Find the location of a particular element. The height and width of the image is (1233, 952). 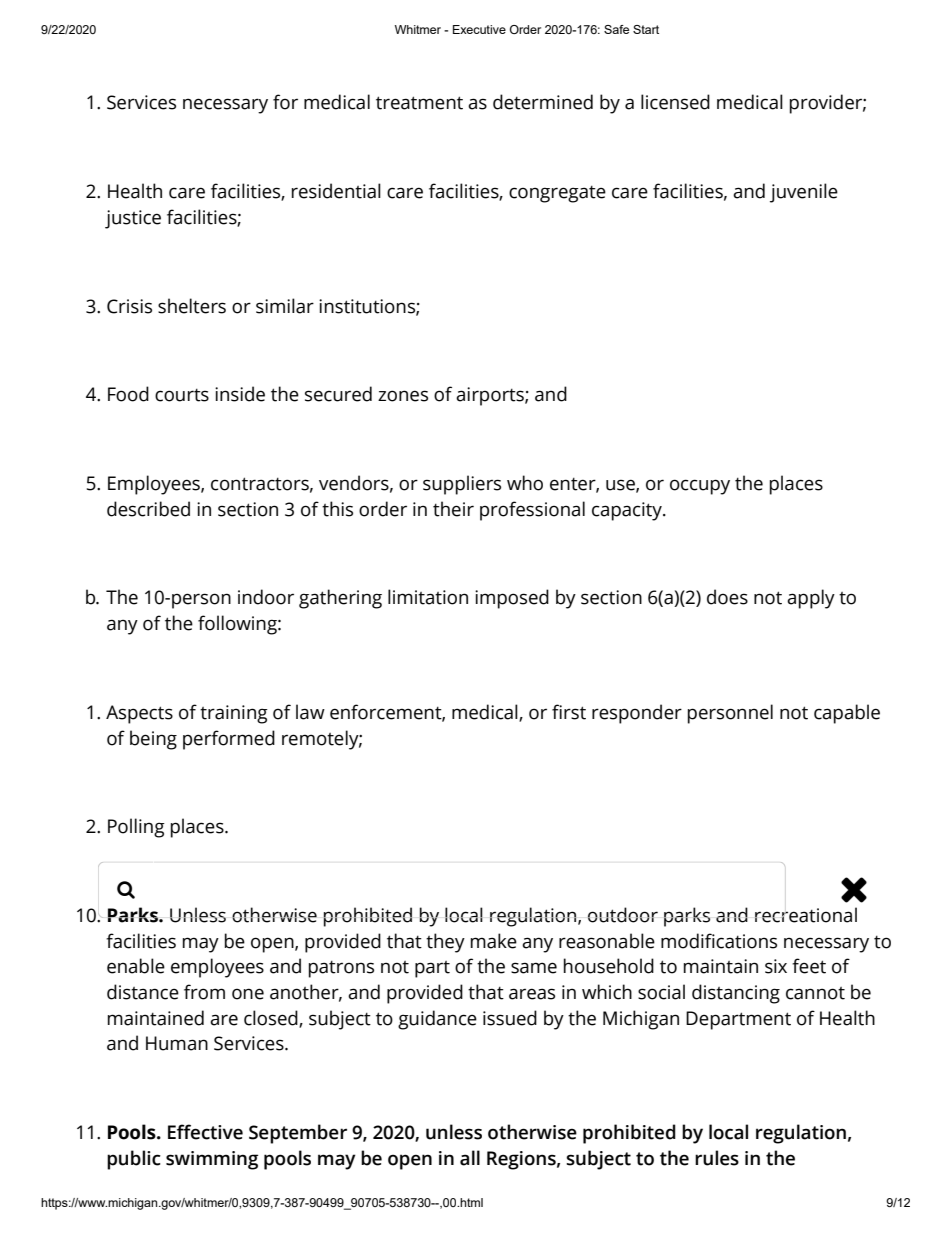

does is located at coordinates (727, 597).
